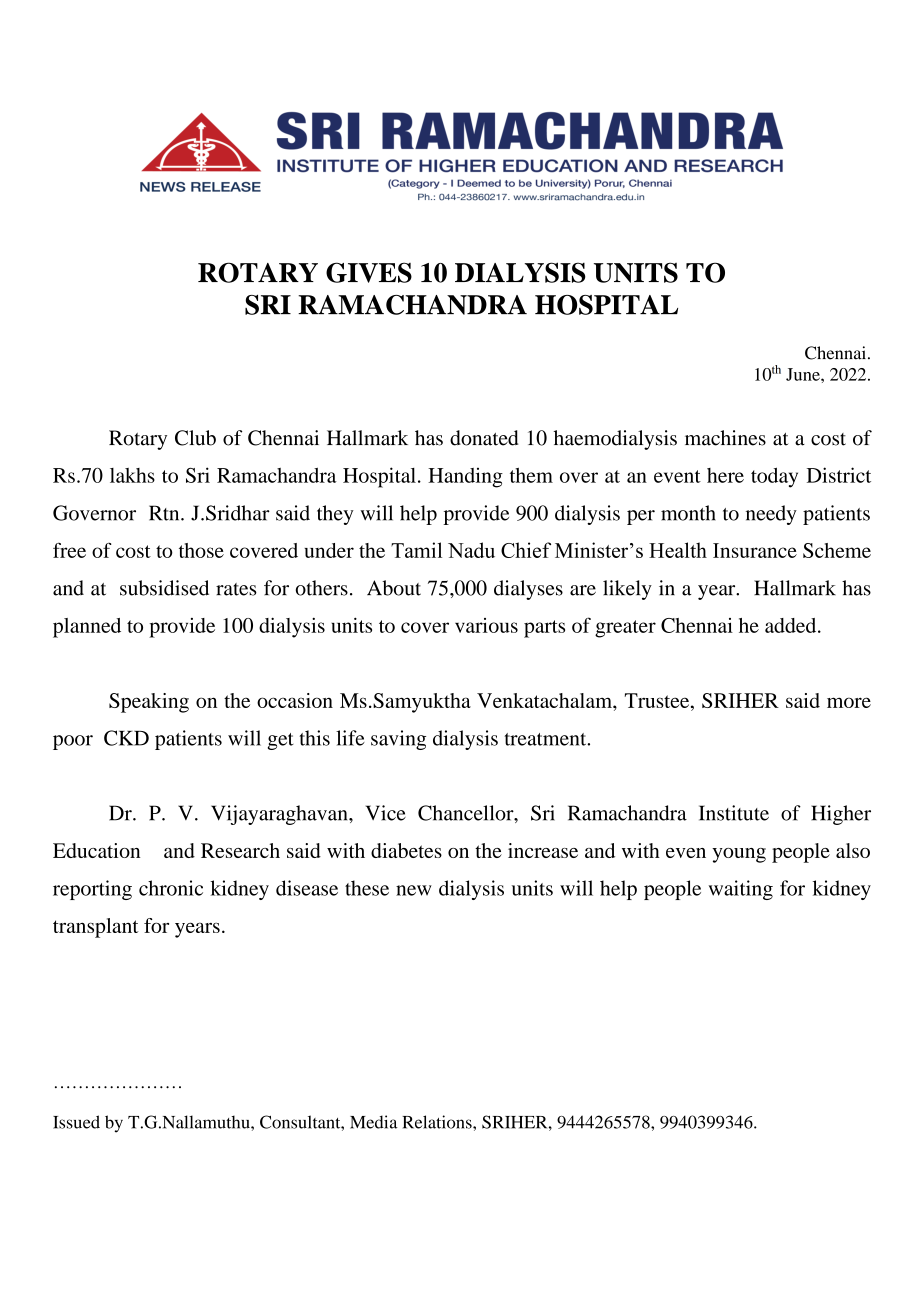 Image resolution: width=924 pixels, height=1308 pixels. What do you see at coordinates (804, 374) in the document?
I see `June` at bounding box center [804, 374].
